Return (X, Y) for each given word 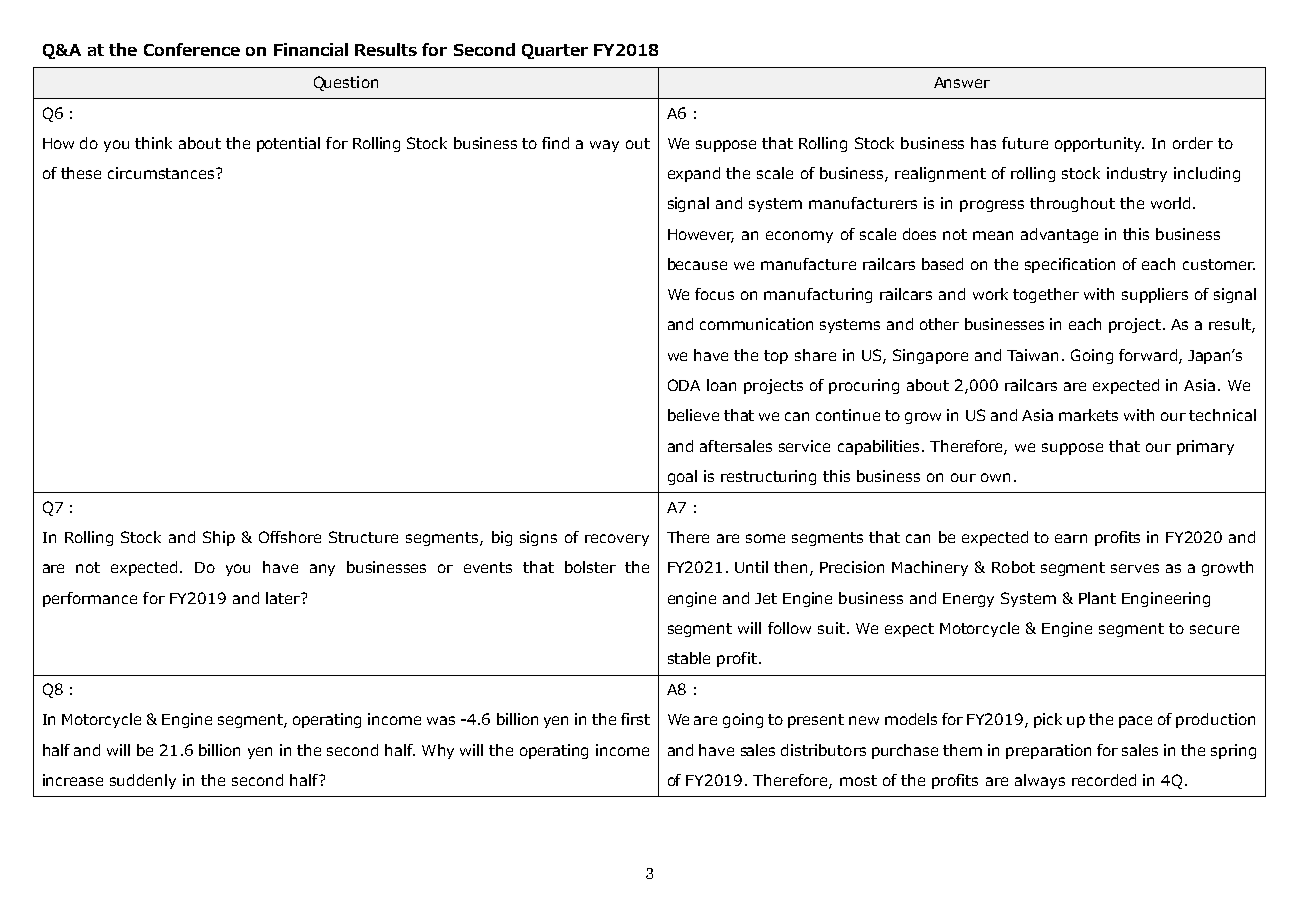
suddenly (143, 781)
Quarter (555, 51)
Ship (219, 538)
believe (693, 415)
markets (1088, 415)
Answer (962, 82)
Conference (192, 49)
